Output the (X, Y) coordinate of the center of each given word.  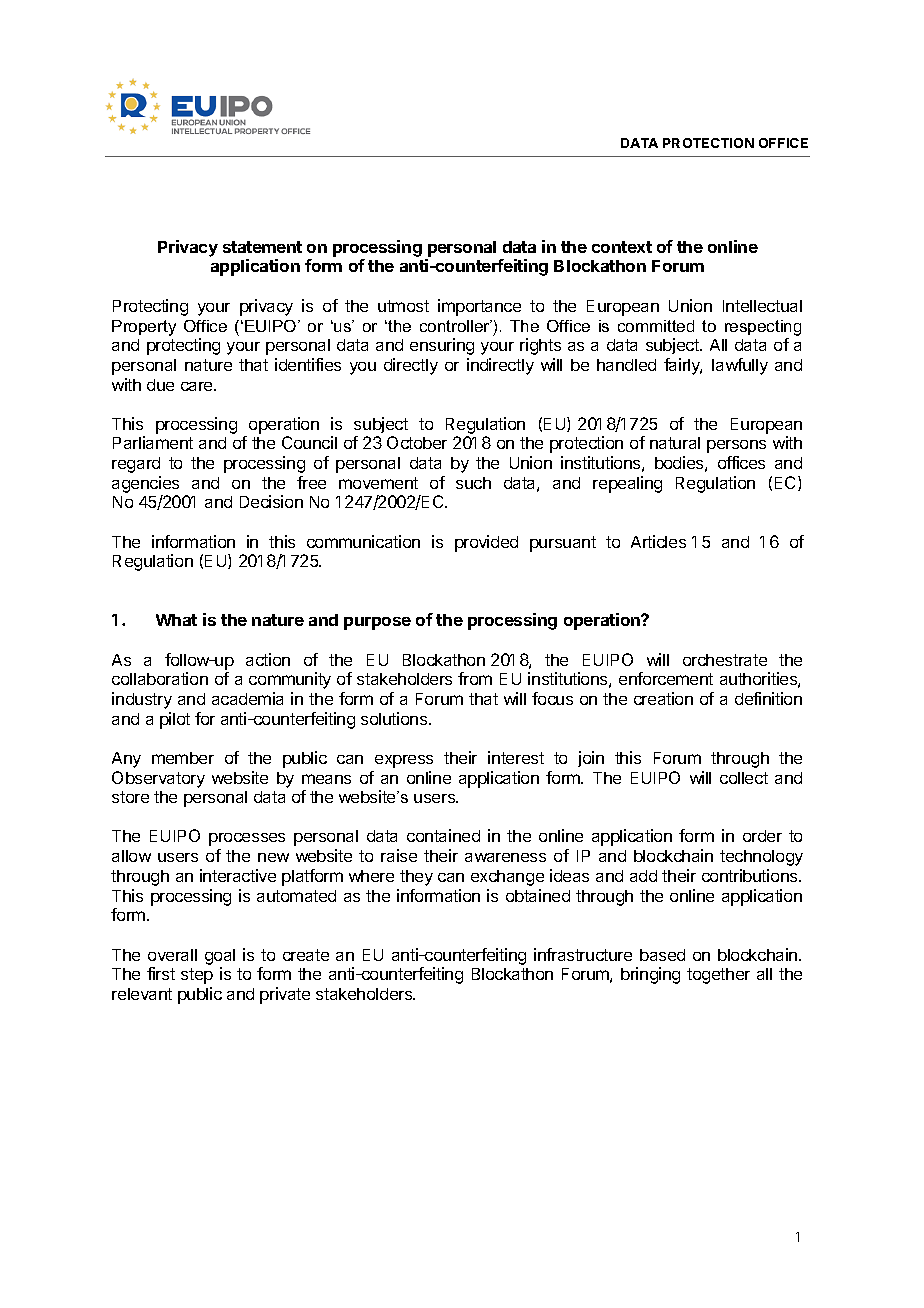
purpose (377, 623)
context (622, 247)
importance (479, 307)
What (176, 620)
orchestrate (725, 660)
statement (262, 247)
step (197, 976)
